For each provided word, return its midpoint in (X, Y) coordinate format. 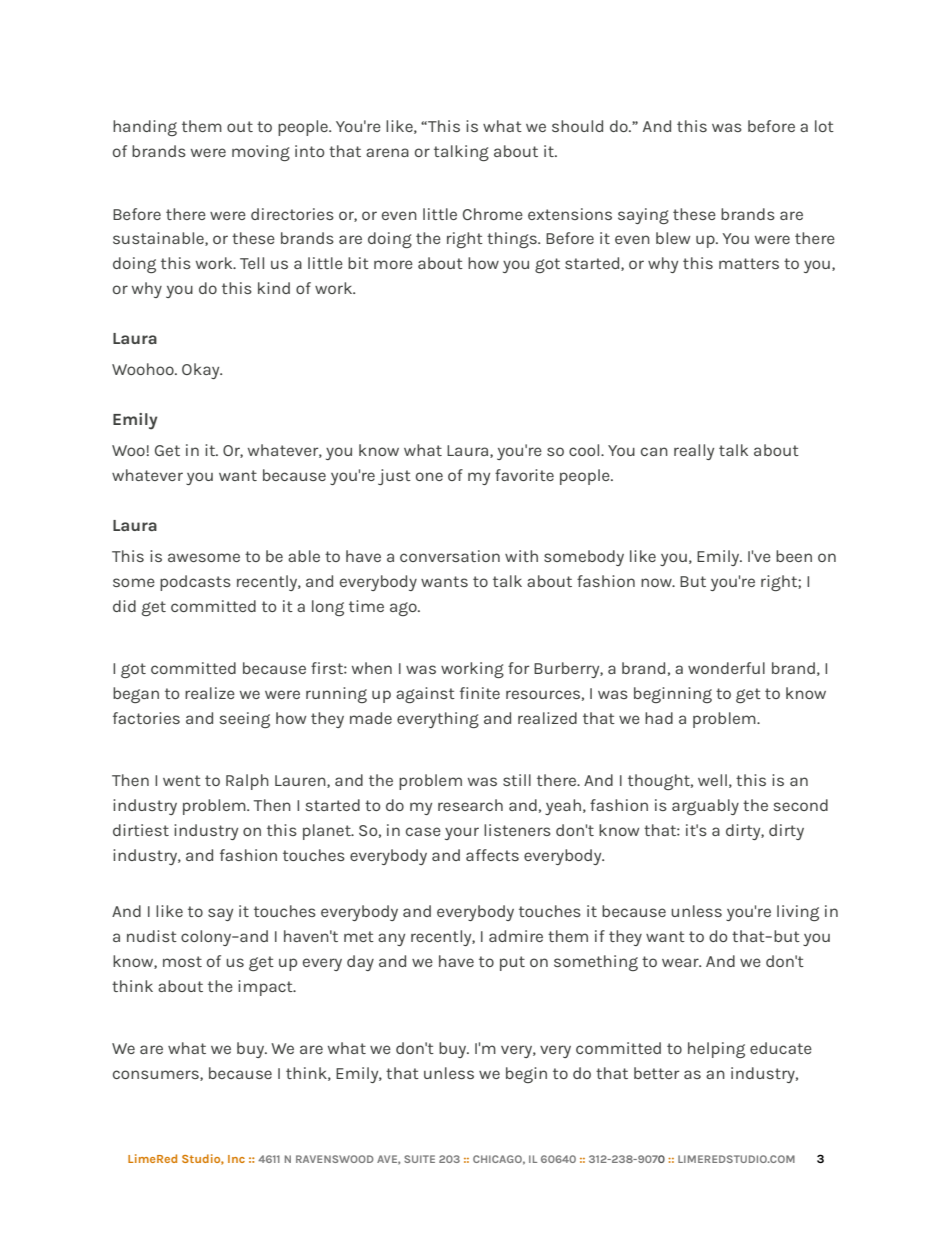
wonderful (726, 668)
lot (824, 126)
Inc (236, 1159)
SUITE (419, 1159)
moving (261, 153)
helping (716, 1050)
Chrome (493, 214)
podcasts (195, 583)
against (425, 695)
